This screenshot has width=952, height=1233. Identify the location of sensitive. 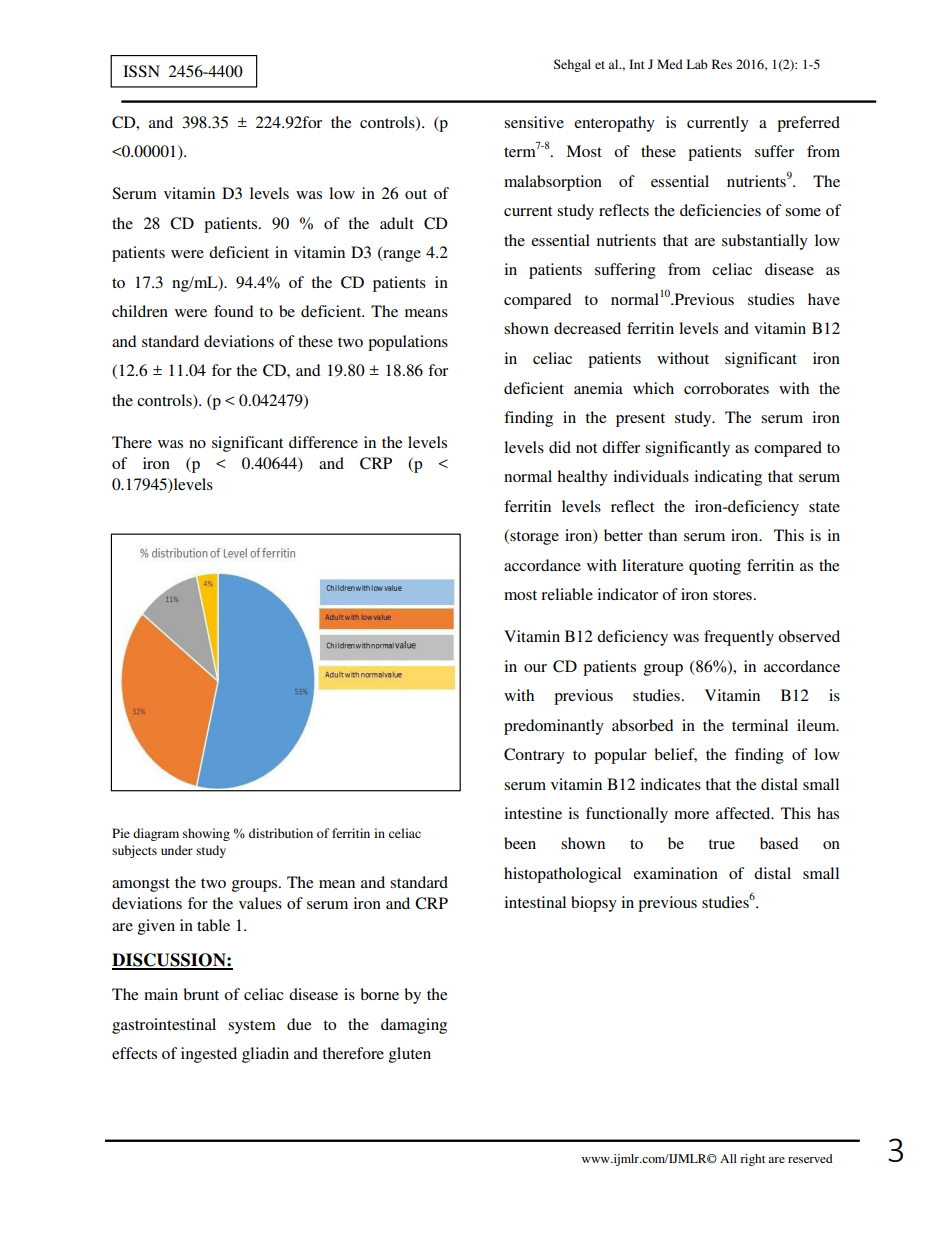
(534, 122).
